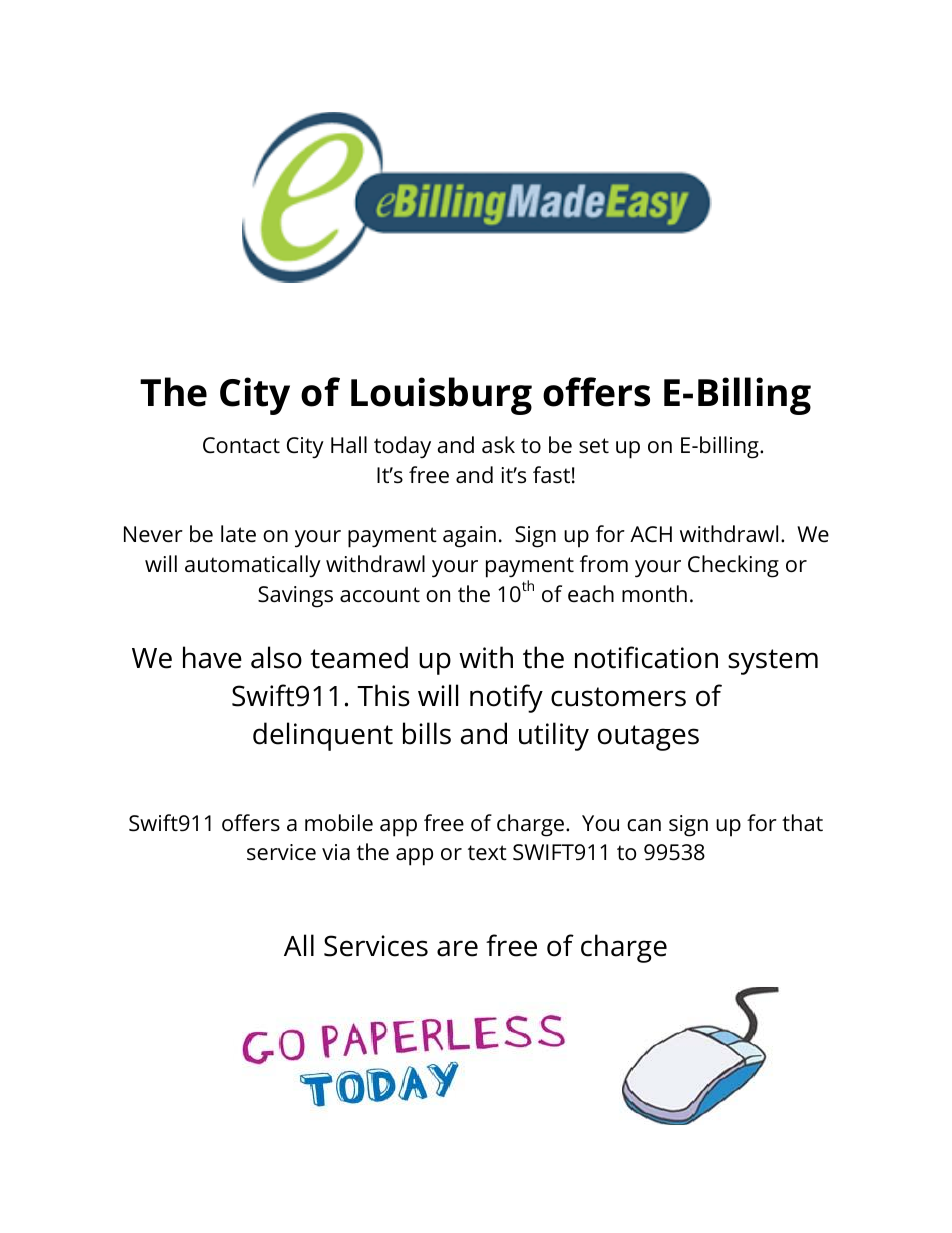 The image size is (952, 1233). Describe the element at coordinates (212, 657) in the screenshot. I see `have` at that location.
